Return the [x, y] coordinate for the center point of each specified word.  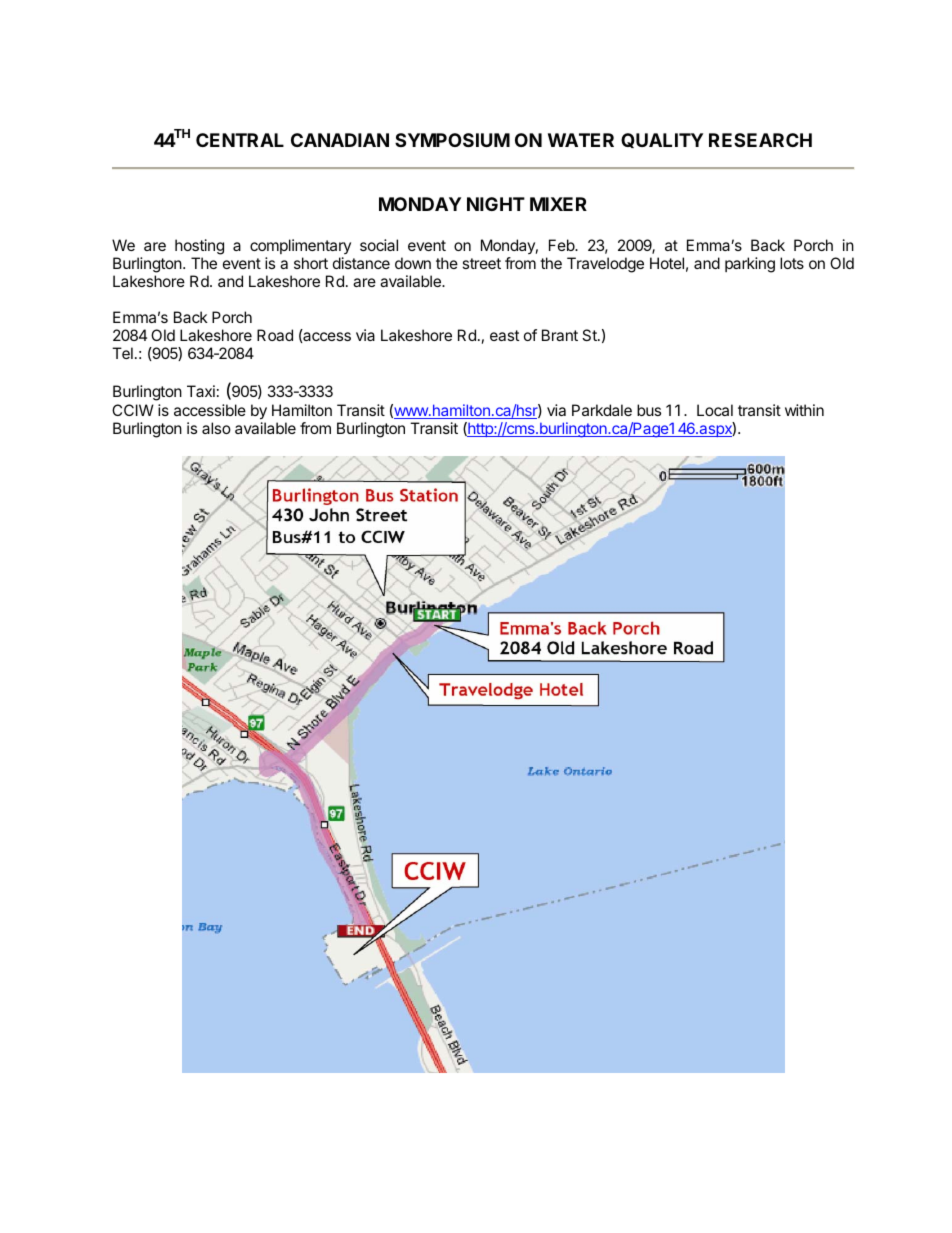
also [216, 428]
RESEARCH [760, 140]
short [311, 263]
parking [750, 265]
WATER [581, 140]
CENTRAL [240, 140]
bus [649, 410]
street [481, 263]
